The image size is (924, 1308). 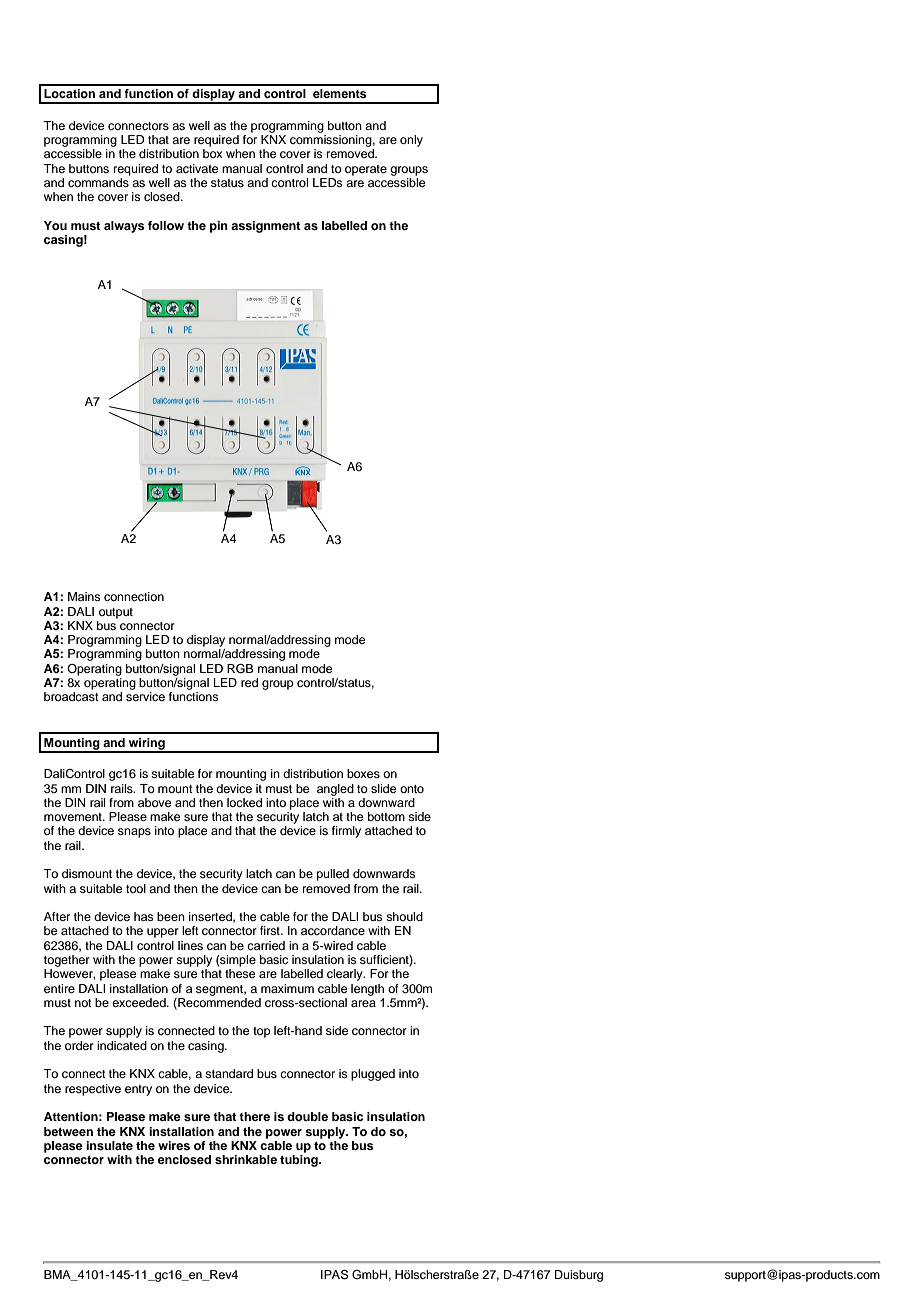 What do you see at coordinates (363, 773) in the screenshot?
I see `boxes` at bounding box center [363, 773].
